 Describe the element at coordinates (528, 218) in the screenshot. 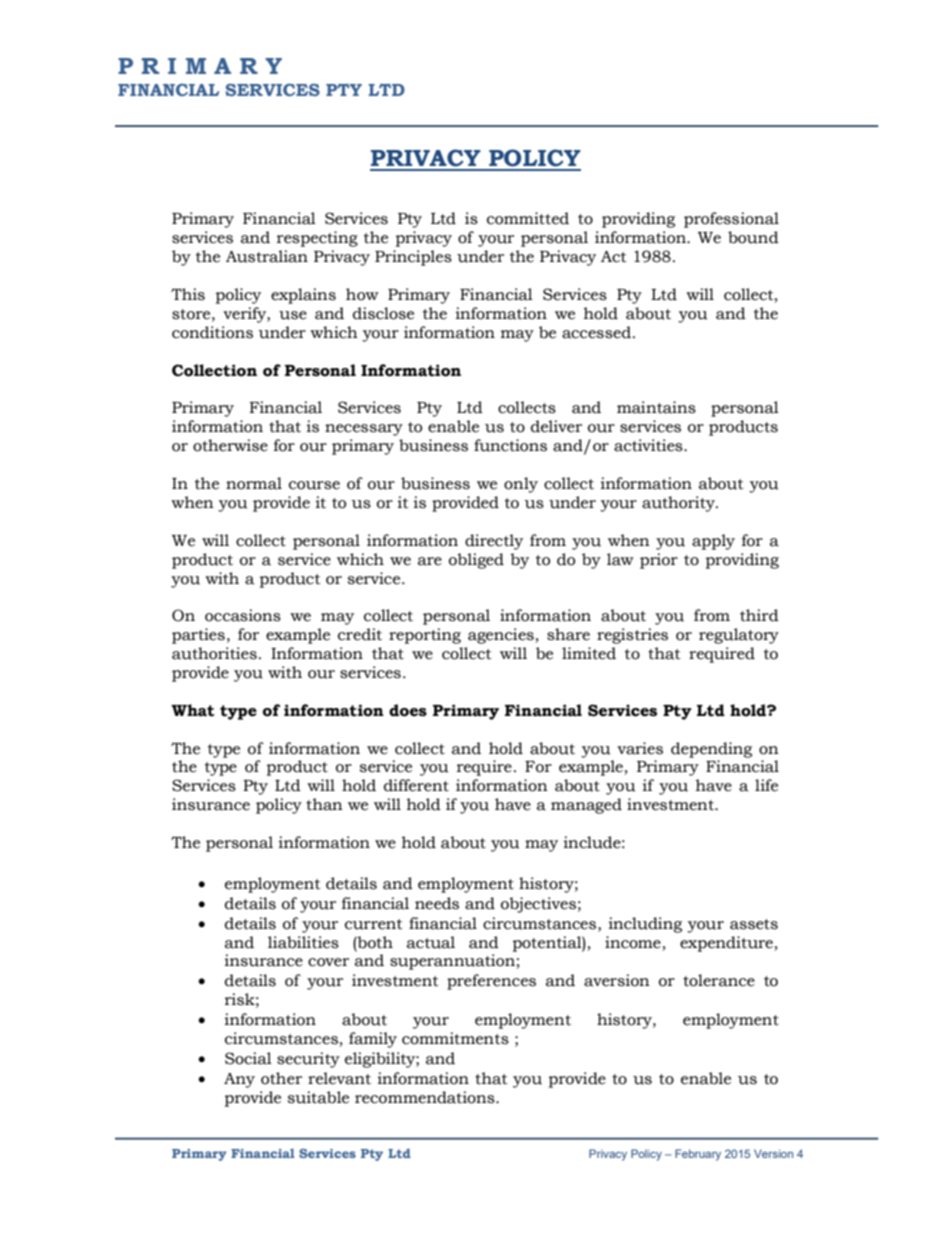

I see `committed` at that location.
